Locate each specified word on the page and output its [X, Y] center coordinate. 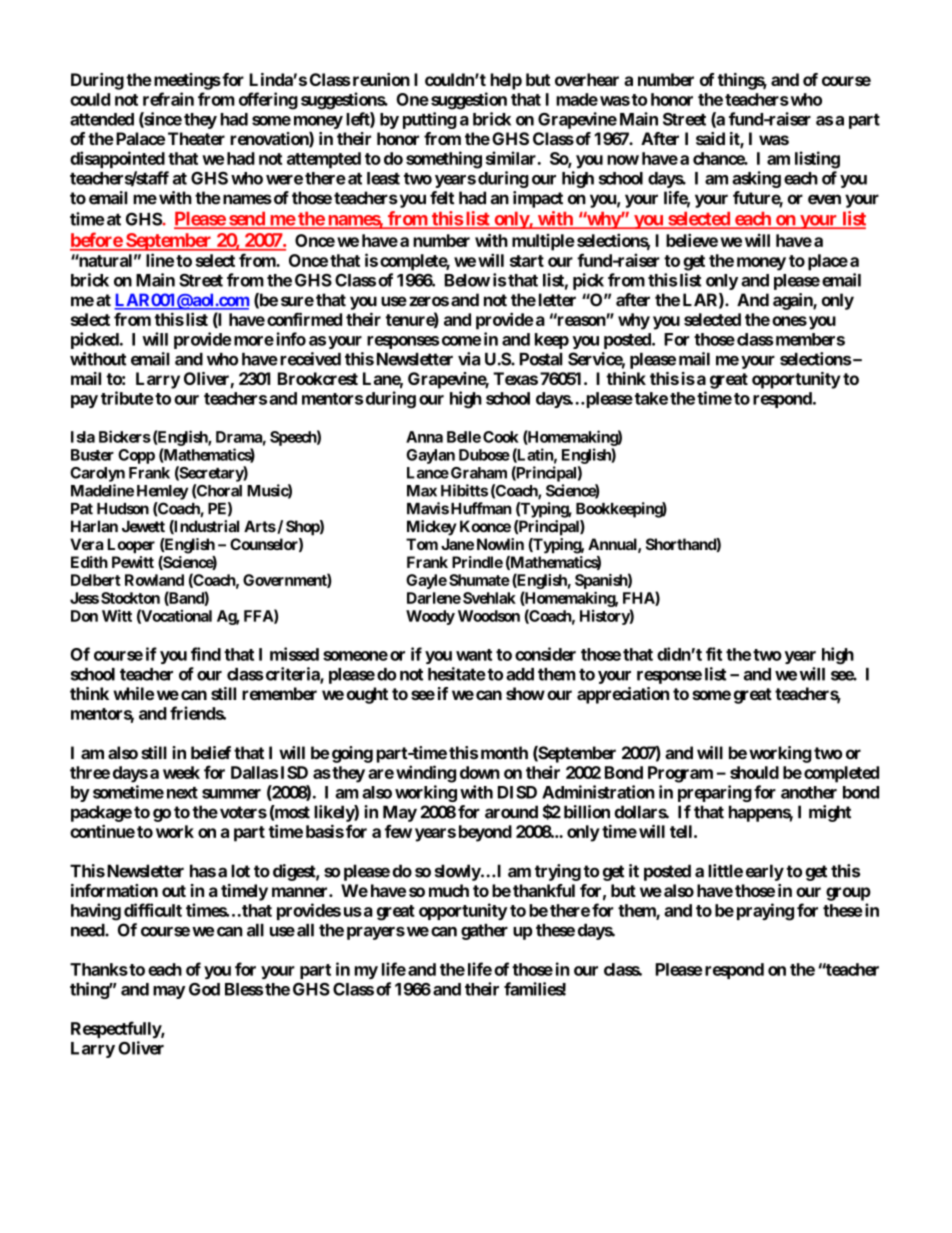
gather [484, 932]
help [506, 81]
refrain [168, 99]
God [204, 989]
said [710, 138]
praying [765, 912]
